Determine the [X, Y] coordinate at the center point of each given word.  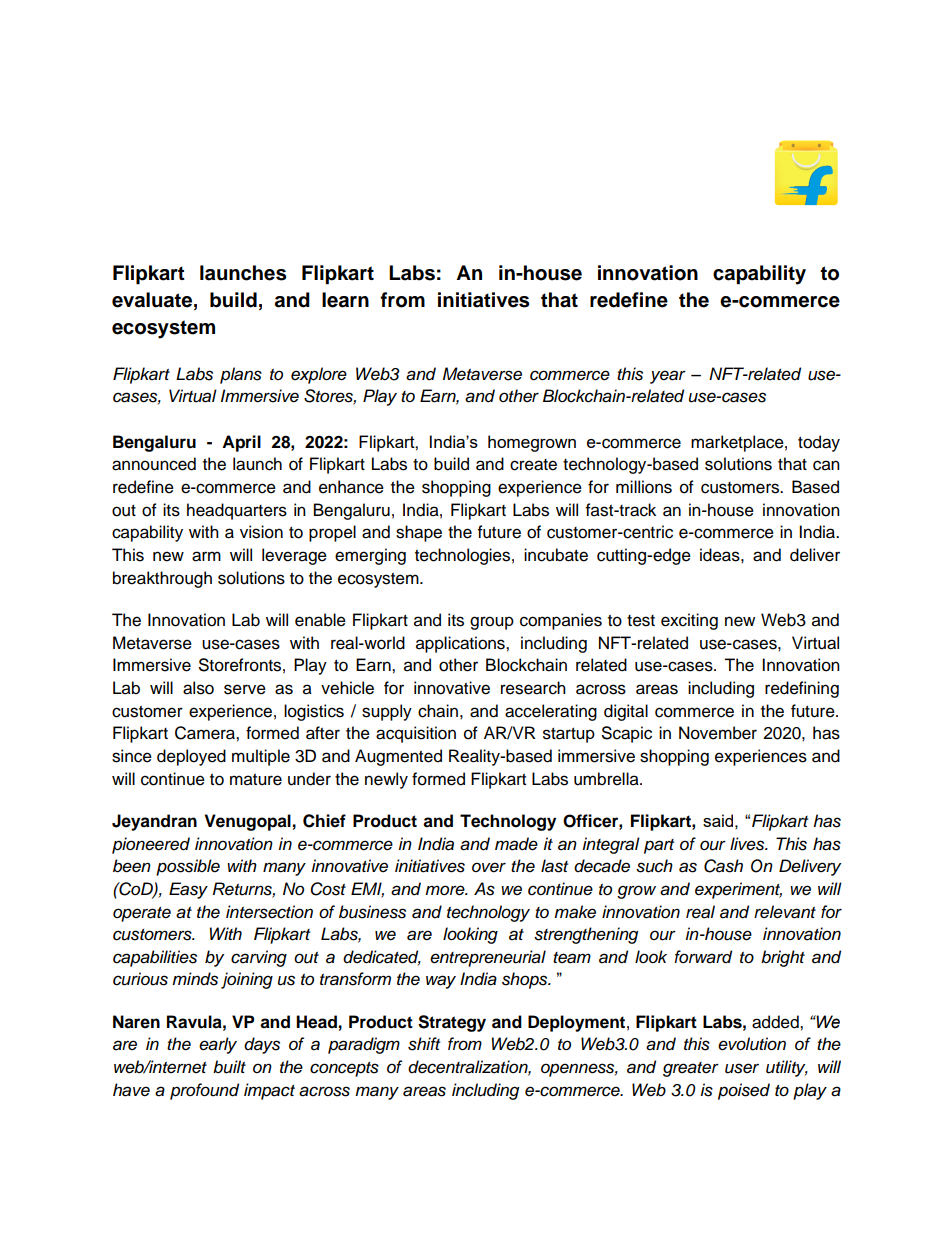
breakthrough [162, 579]
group [492, 623]
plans [241, 375]
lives [748, 844]
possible [188, 867]
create [533, 465]
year [668, 377]
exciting [689, 621]
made [516, 844]
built [229, 1067]
